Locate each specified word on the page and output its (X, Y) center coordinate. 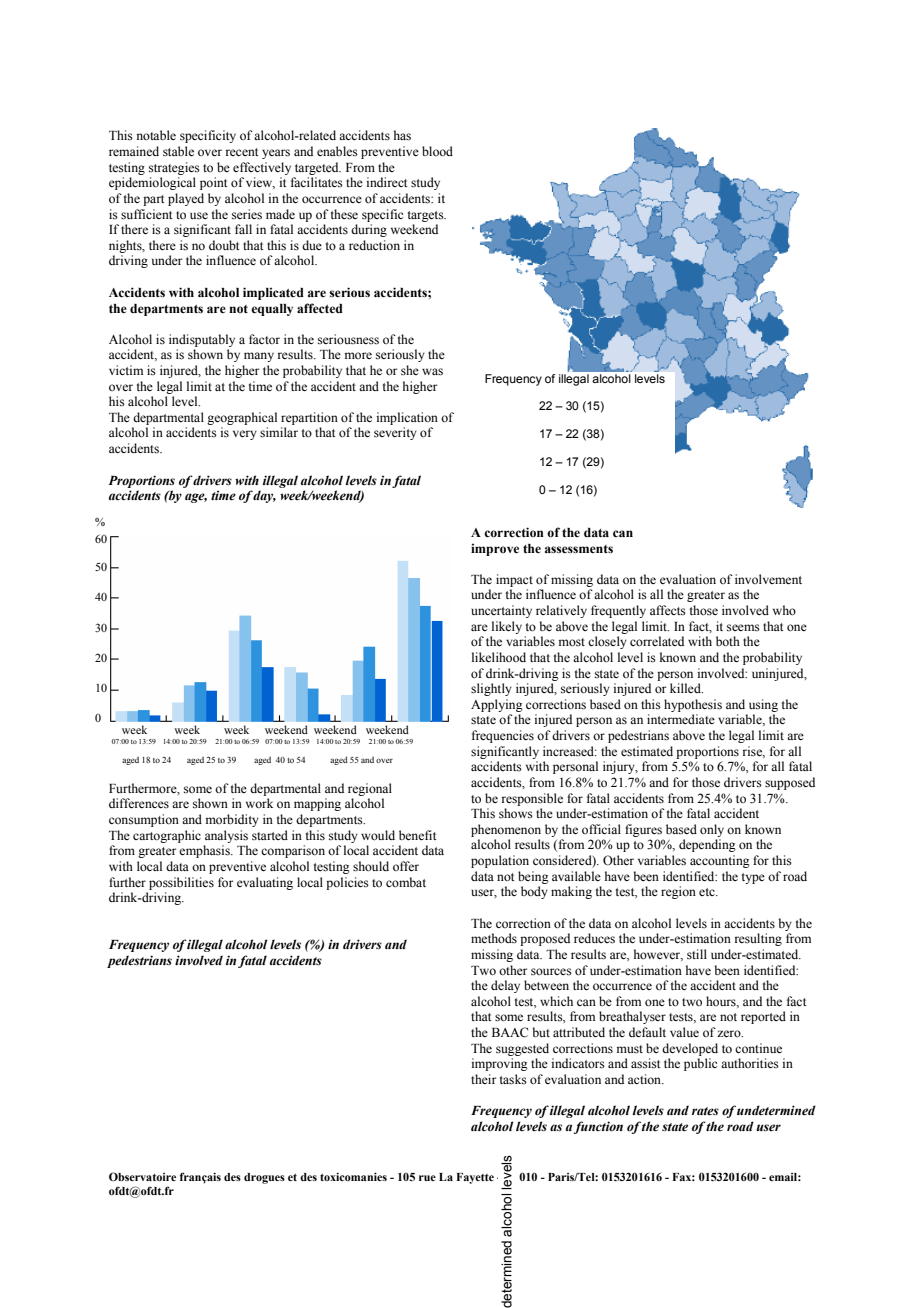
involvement (768, 579)
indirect (387, 182)
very (245, 435)
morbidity (232, 820)
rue (427, 1178)
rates (705, 1111)
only (712, 830)
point (214, 183)
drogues (264, 1178)
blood (437, 151)
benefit (418, 835)
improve (495, 549)
